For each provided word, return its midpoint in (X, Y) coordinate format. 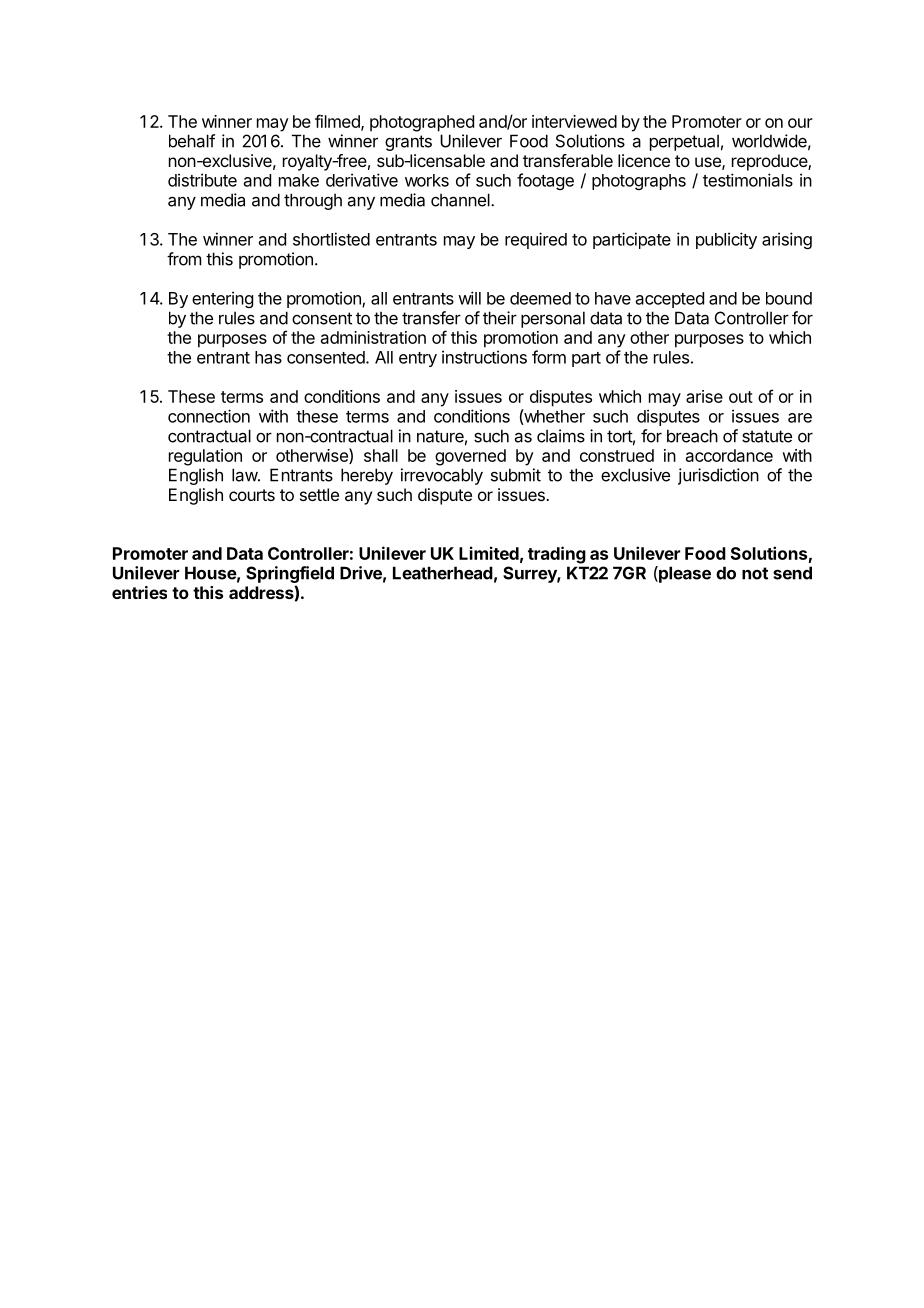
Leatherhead (443, 573)
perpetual (684, 142)
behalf (192, 141)
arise (704, 396)
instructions (484, 357)
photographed (422, 123)
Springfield (290, 574)
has (268, 357)
